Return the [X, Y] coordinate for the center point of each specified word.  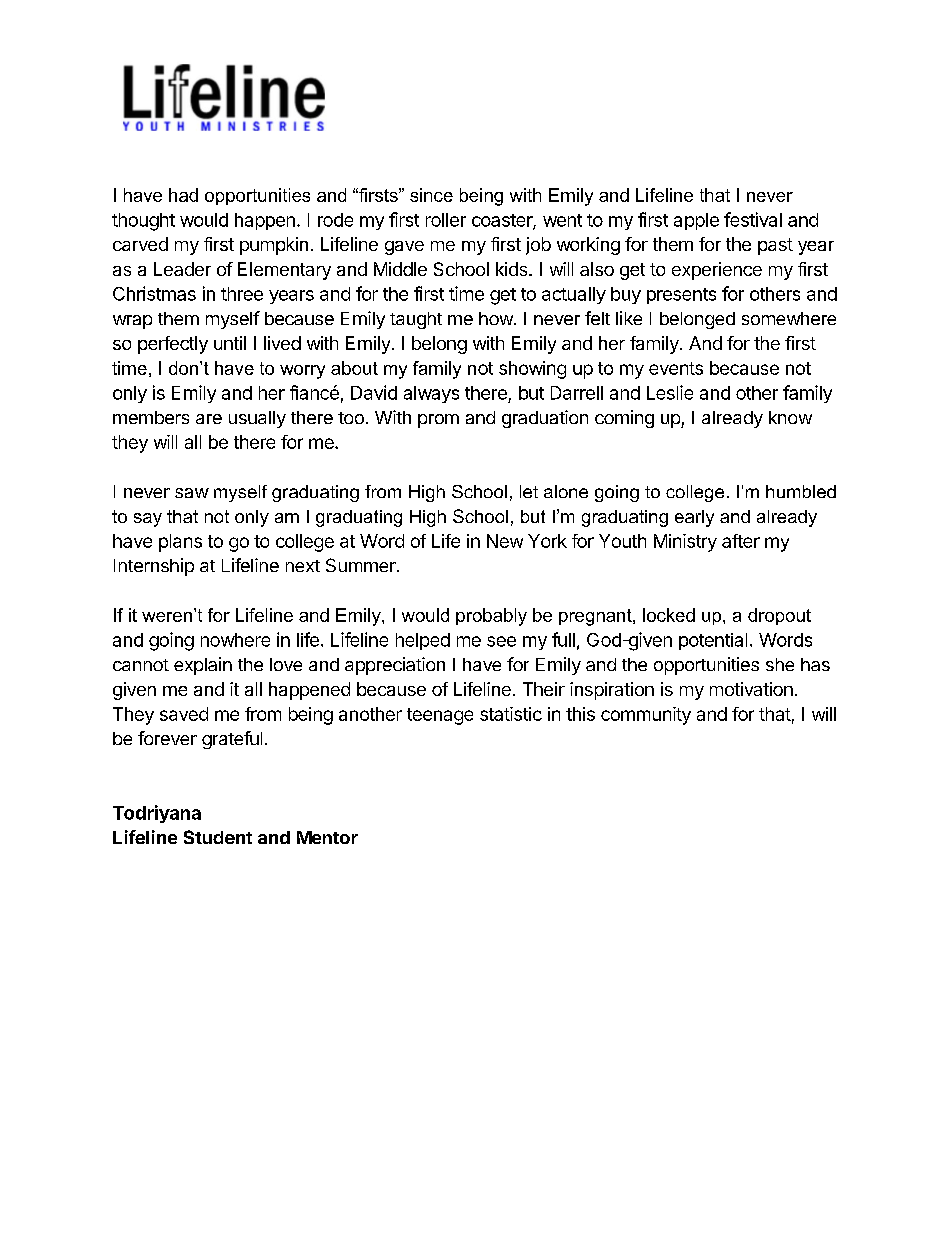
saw [192, 493]
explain [203, 666]
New [505, 541]
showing [532, 370]
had [183, 195]
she [780, 664]
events [676, 368]
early [694, 518]
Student [218, 837]
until [230, 343]
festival [753, 219]
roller [446, 220]
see [501, 641]
